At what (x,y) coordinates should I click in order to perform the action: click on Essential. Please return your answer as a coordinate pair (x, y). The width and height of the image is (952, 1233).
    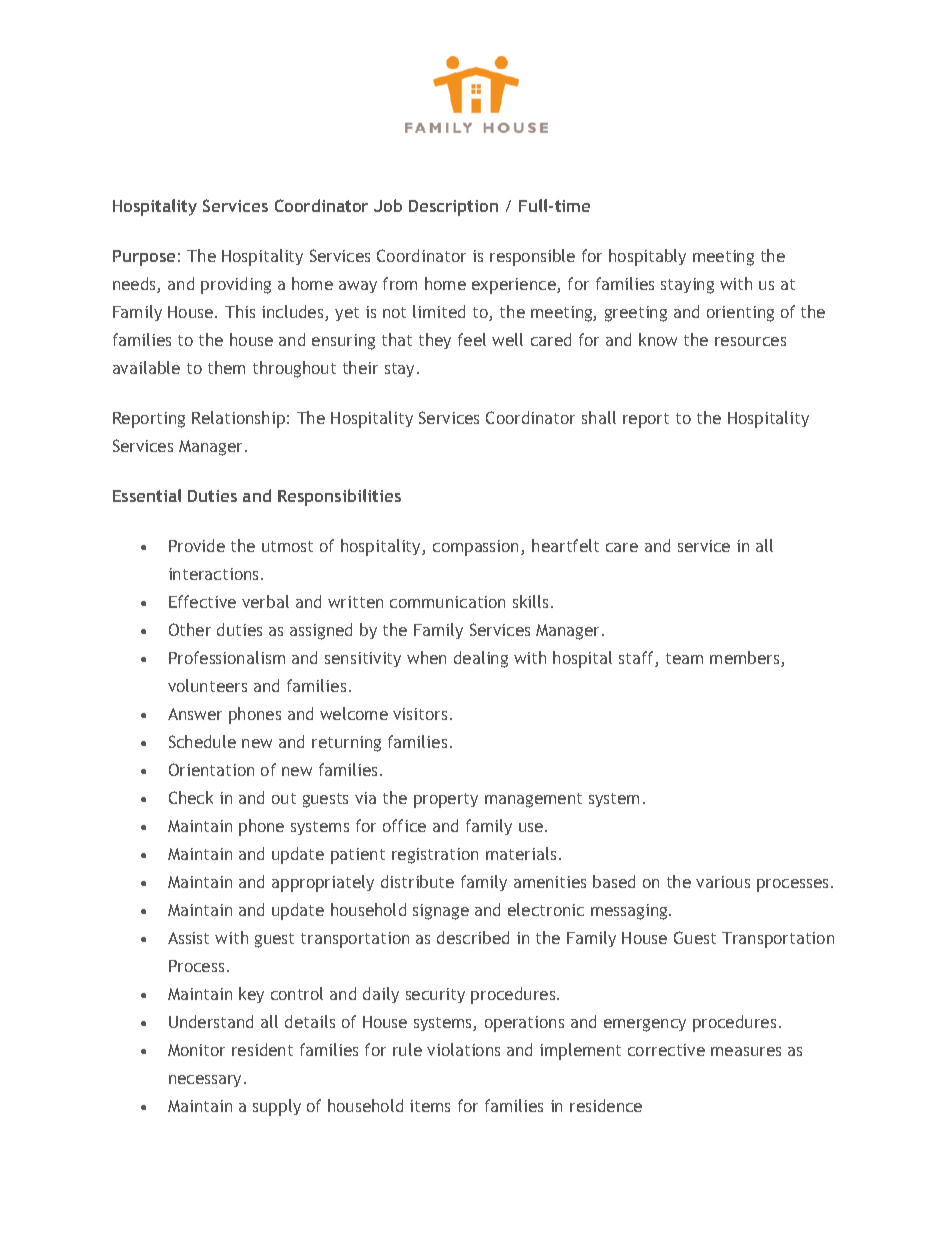
    Looking at the image, I should click on (147, 495).
